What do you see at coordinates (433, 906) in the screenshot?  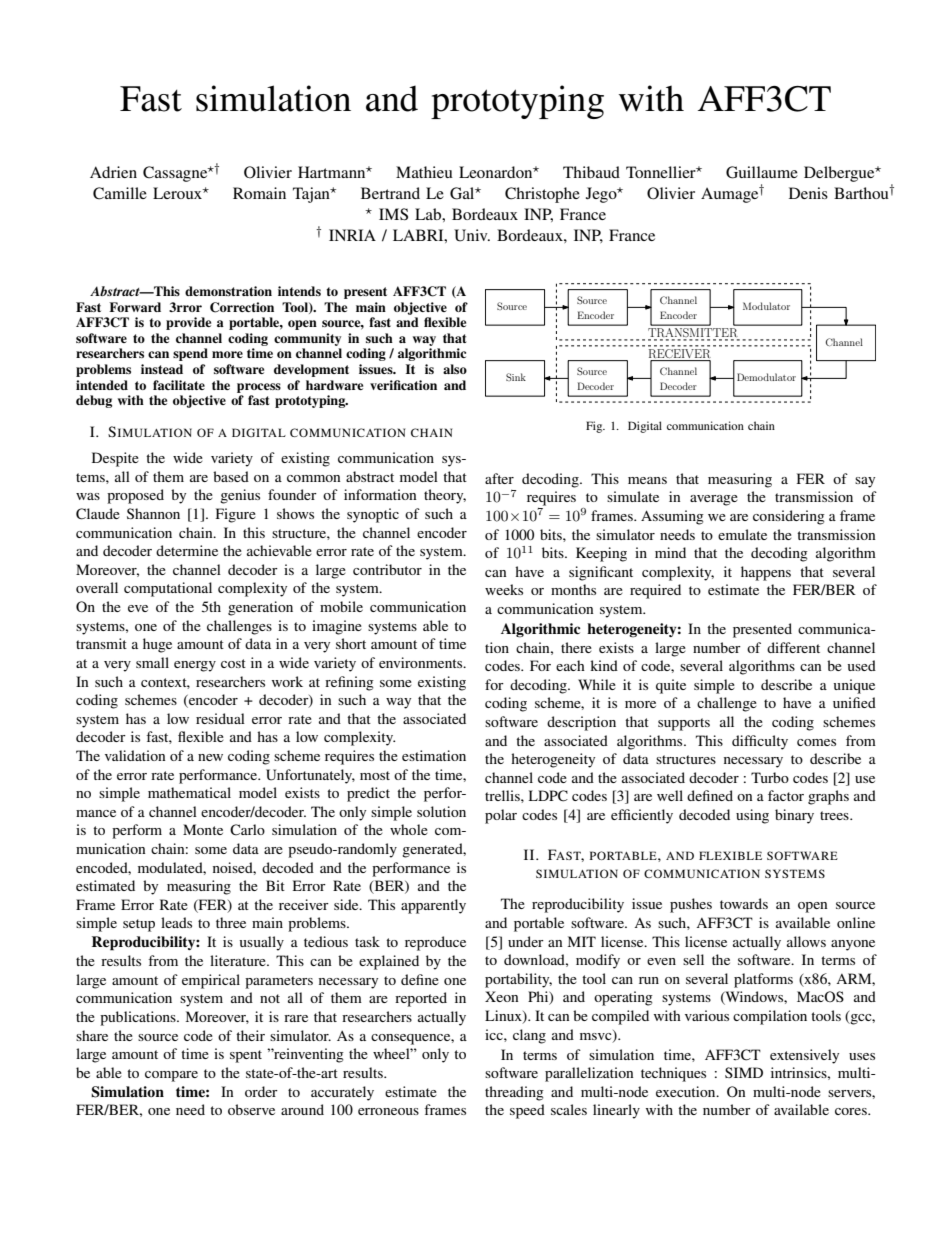 I see `apparently` at bounding box center [433, 906].
